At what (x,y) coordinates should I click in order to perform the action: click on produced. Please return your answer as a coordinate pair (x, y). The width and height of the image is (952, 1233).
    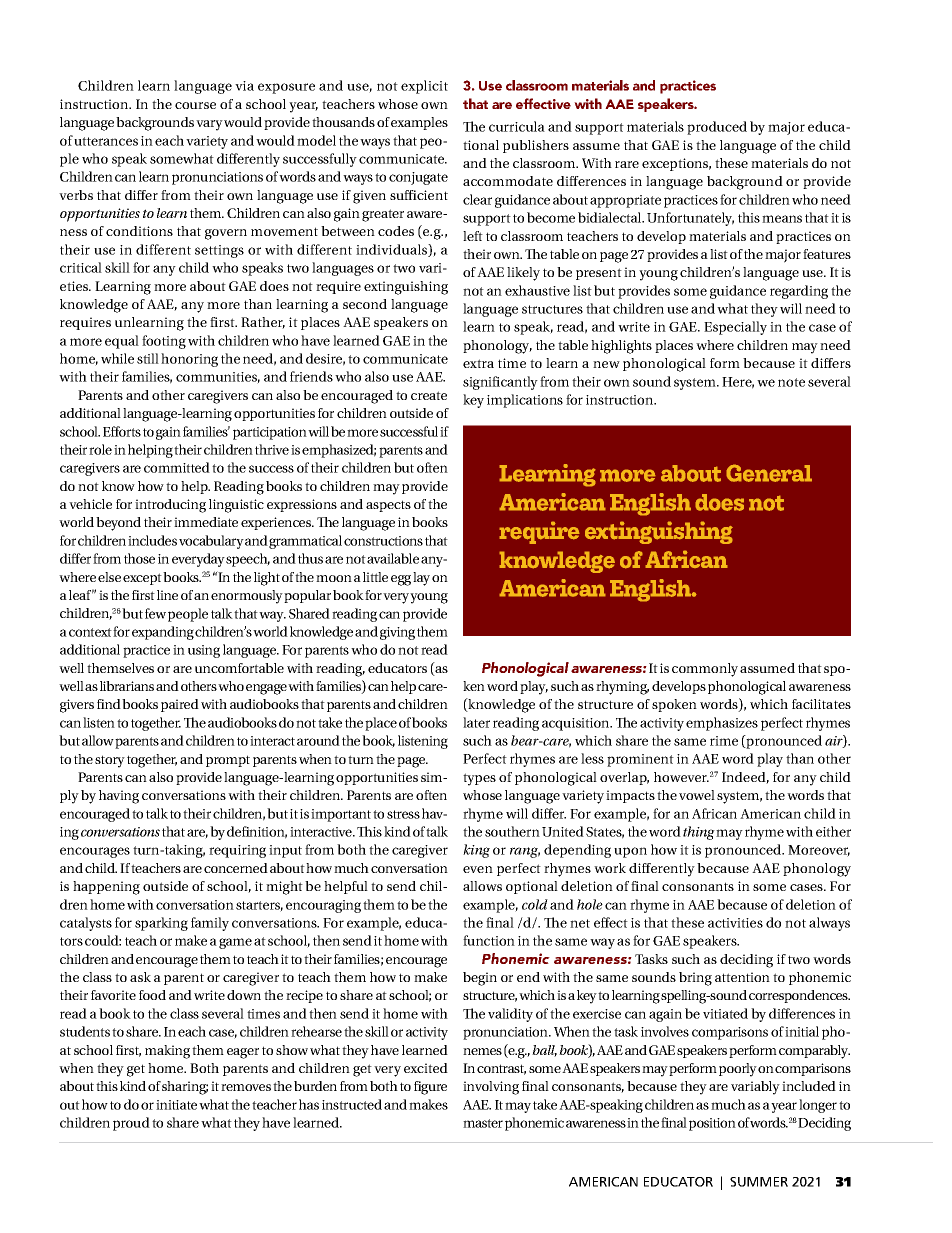
    Looking at the image, I should click on (717, 128).
